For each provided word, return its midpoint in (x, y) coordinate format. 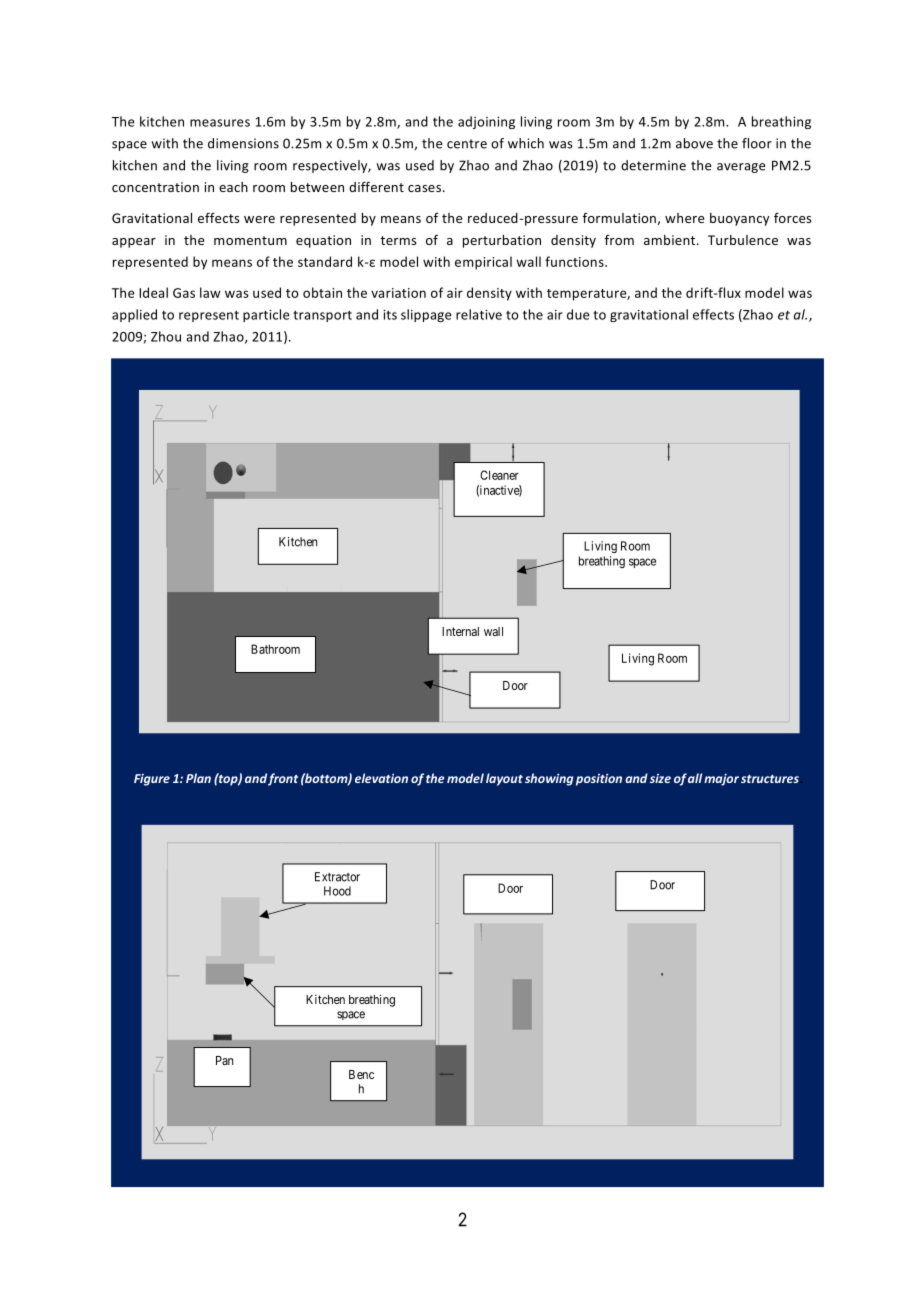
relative (479, 314)
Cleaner (499, 475)
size (660, 778)
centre (467, 144)
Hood (337, 891)
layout (504, 779)
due (578, 314)
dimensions (243, 143)
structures (770, 779)
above (694, 143)
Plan (198, 778)
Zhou (166, 336)
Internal (460, 631)
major (721, 780)
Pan (224, 1060)
